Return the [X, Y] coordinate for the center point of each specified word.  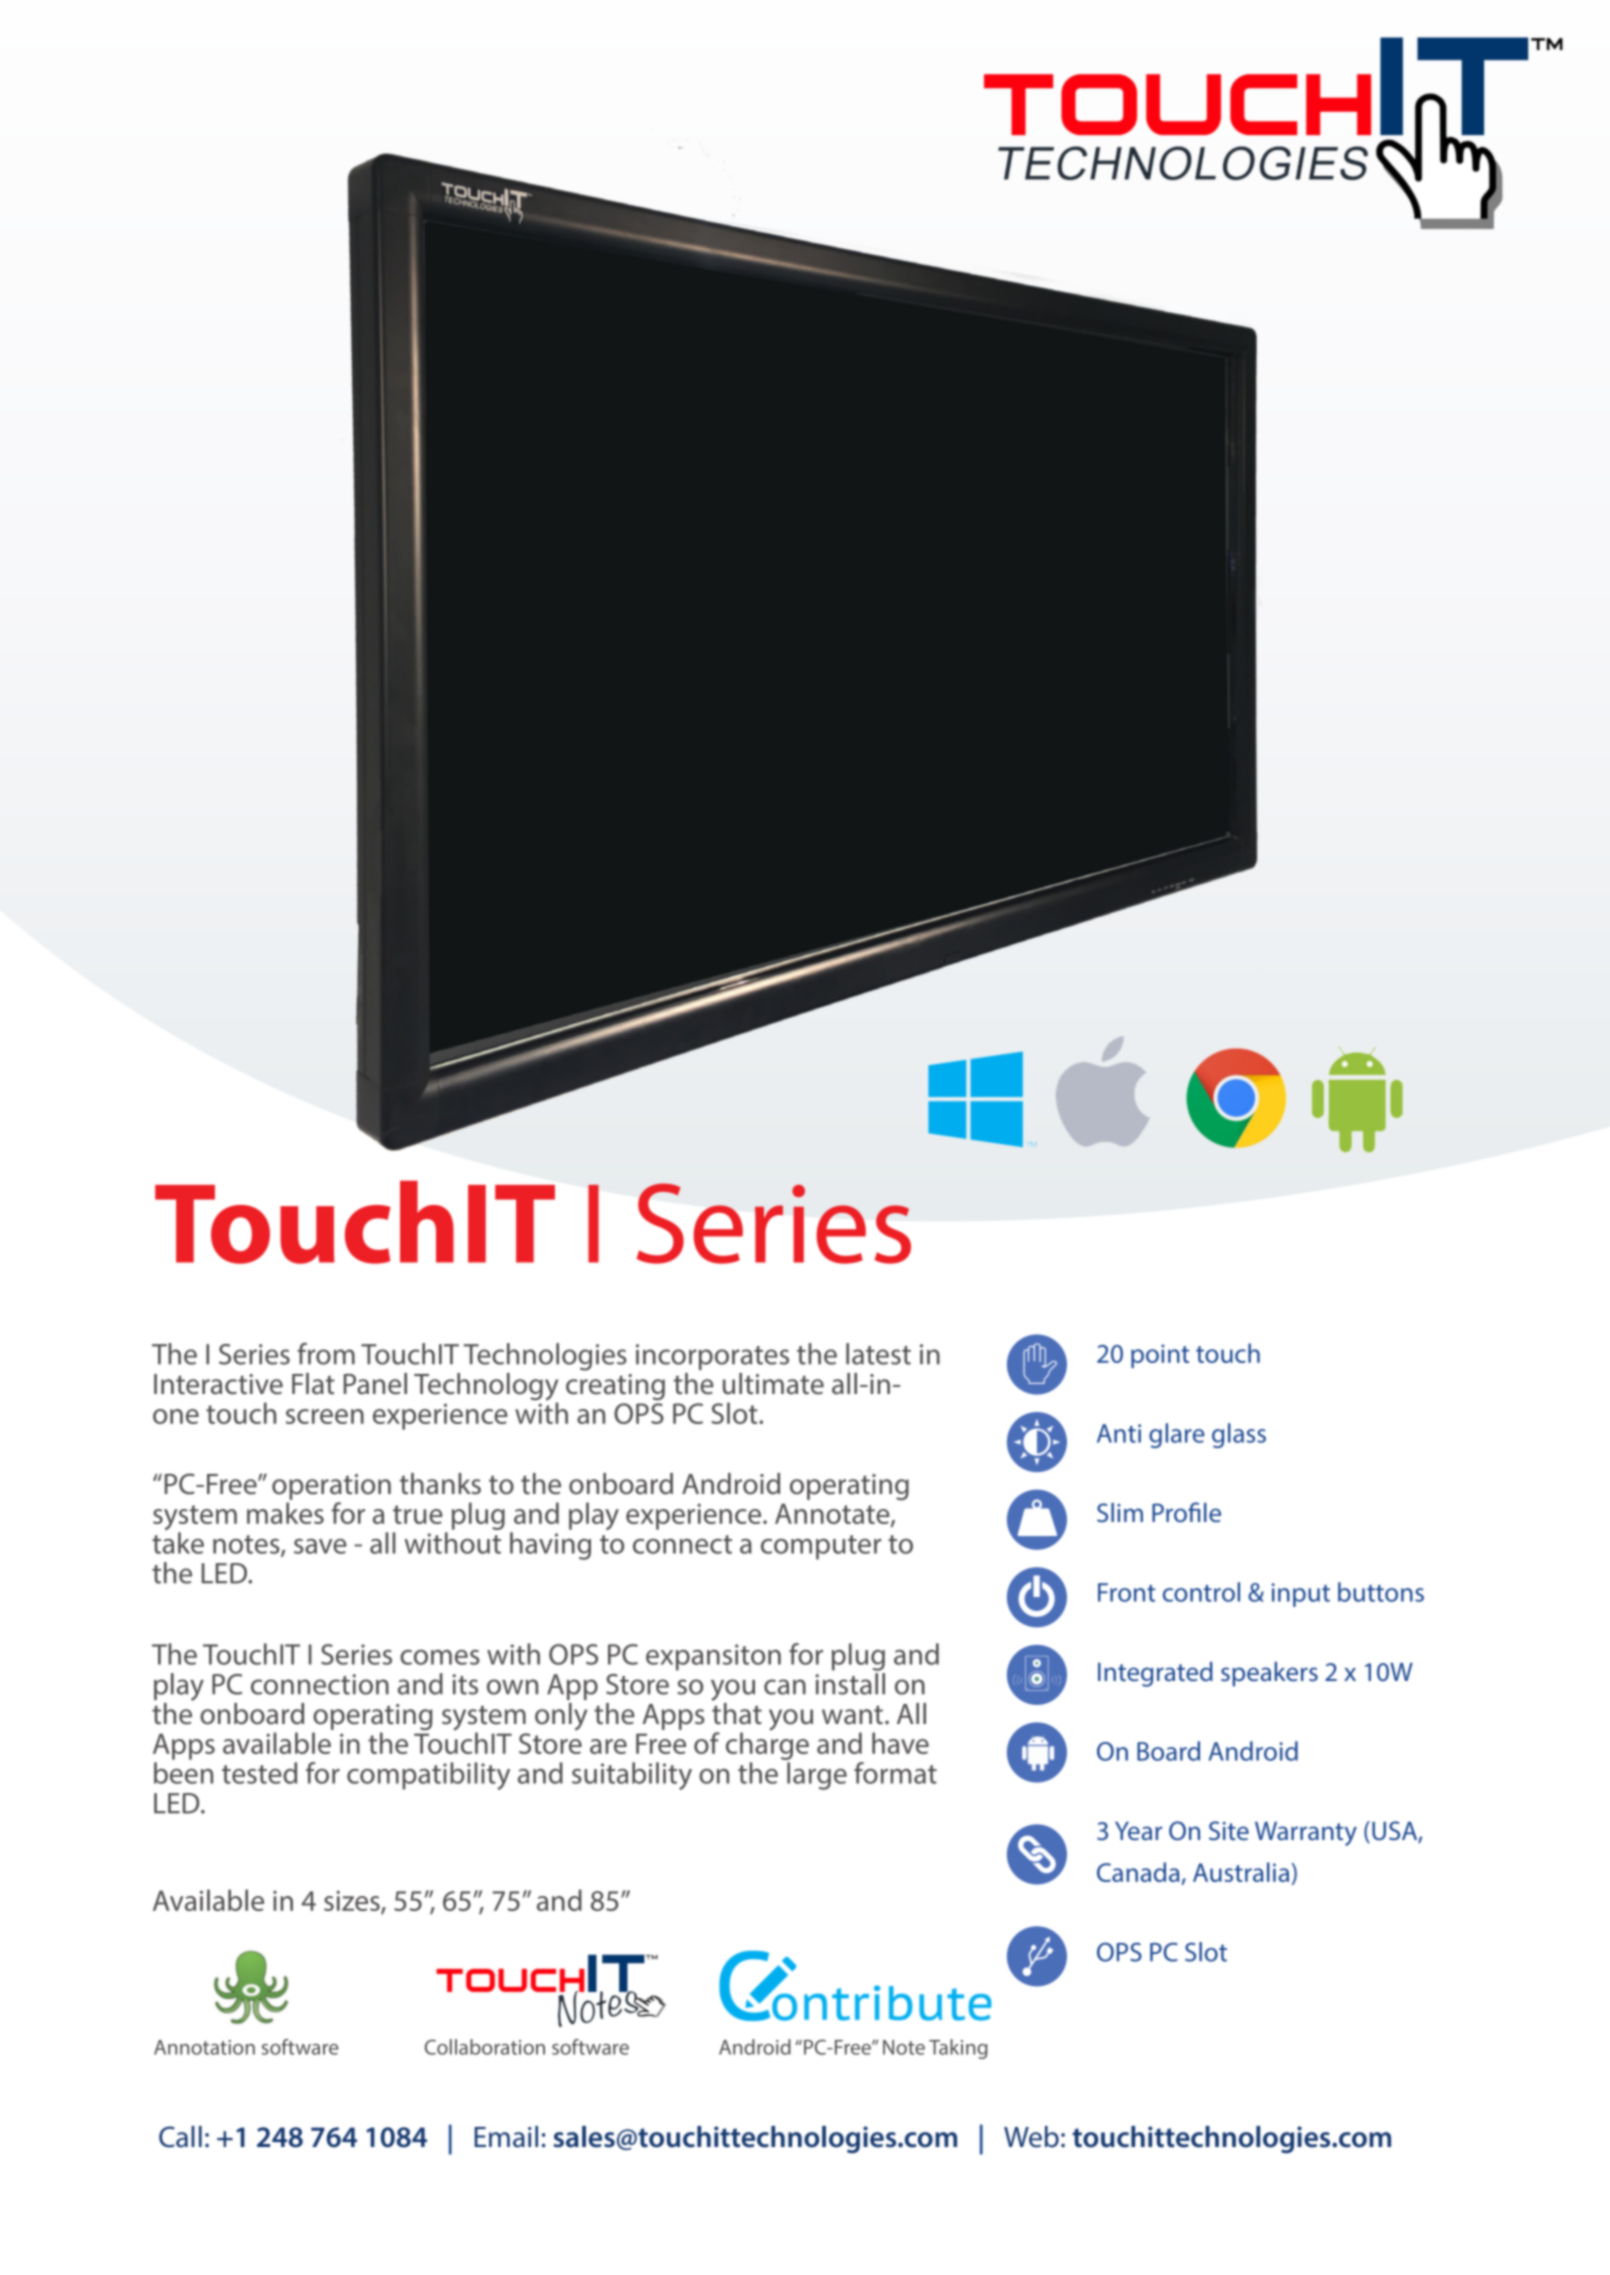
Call [180, 2137]
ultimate [773, 1384]
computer [821, 1547]
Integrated [1155, 1674]
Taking [958, 2049]
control [1201, 1592]
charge [767, 1746]
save [320, 1546]
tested [259, 1773]
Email [506, 2137]
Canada [1139, 1873]
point [1160, 1356]
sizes [353, 1902]
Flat [313, 1384]
